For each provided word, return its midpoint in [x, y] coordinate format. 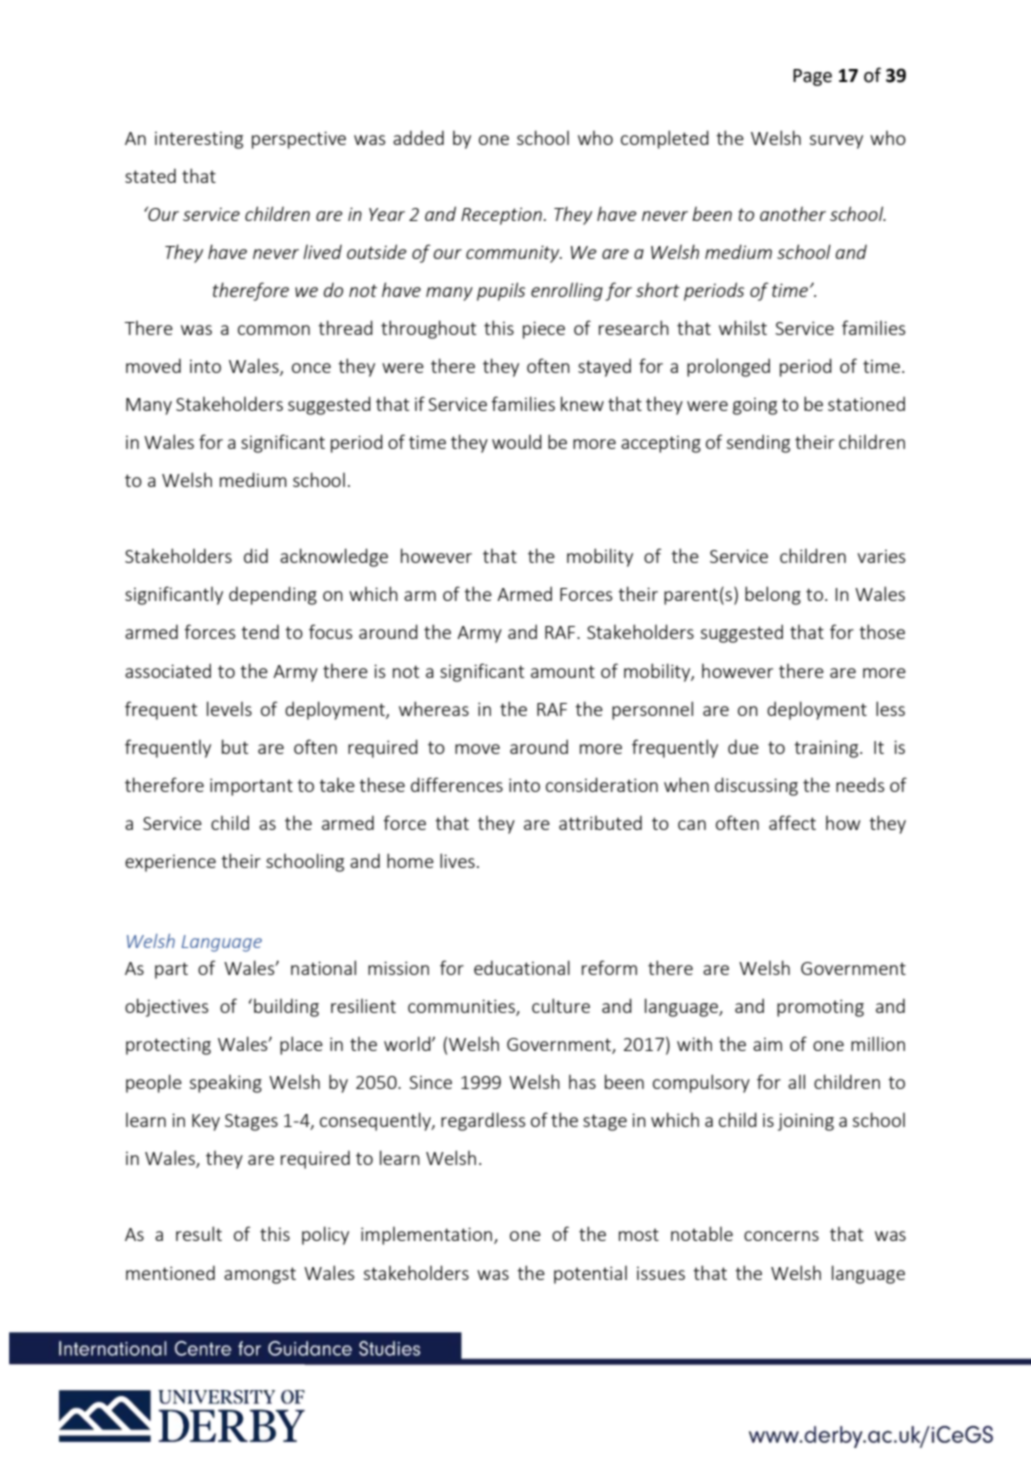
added [418, 137]
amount [563, 671]
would [517, 441]
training [827, 749]
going [755, 406]
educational [522, 967]
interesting [199, 140]
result [199, 1233]
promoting [820, 1008]
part [171, 970]
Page [812, 77]
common [274, 330]
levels [229, 708]
